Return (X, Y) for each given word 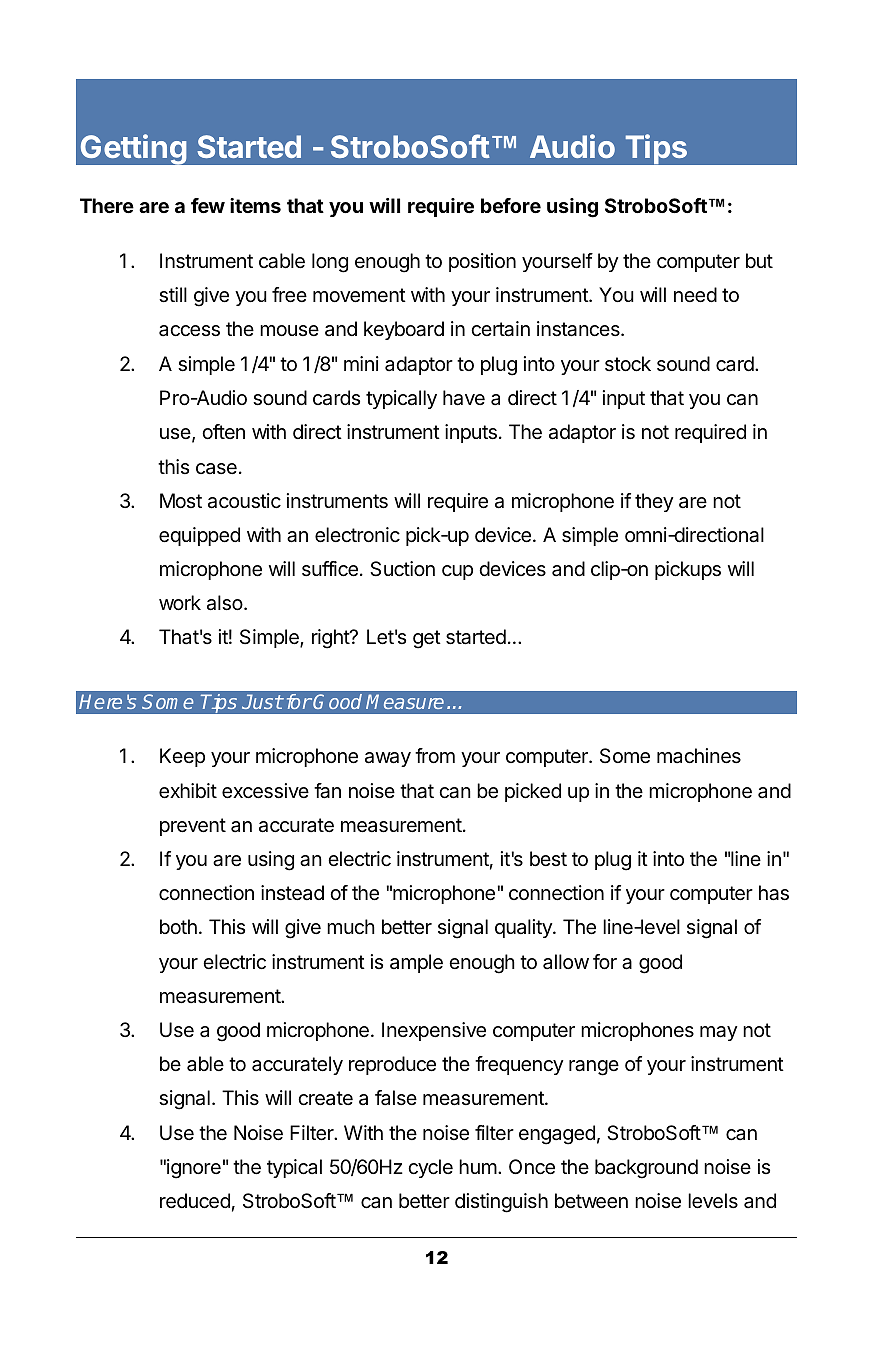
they (654, 502)
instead (292, 893)
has (774, 893)
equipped (199, 536)
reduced (195, 1201)
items (255, 205)
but (759, 260)
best (548, 858)
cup (457, 572)
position (482, 262)
